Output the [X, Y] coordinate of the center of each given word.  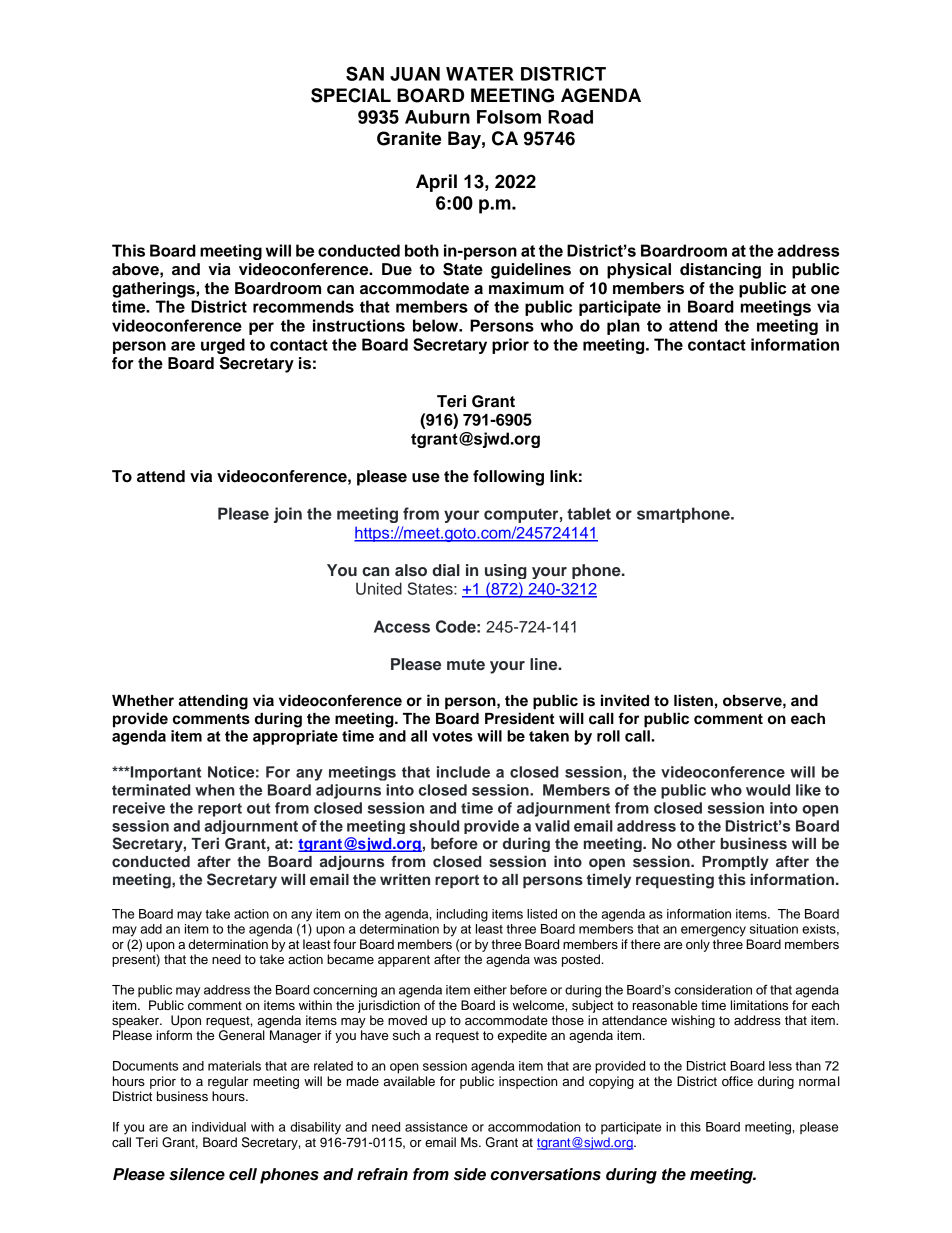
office [737, 1081]
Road [570, 117]
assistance [436, 1127]
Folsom [509, 117]
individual [219, 1127]
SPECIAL [351, 95]
